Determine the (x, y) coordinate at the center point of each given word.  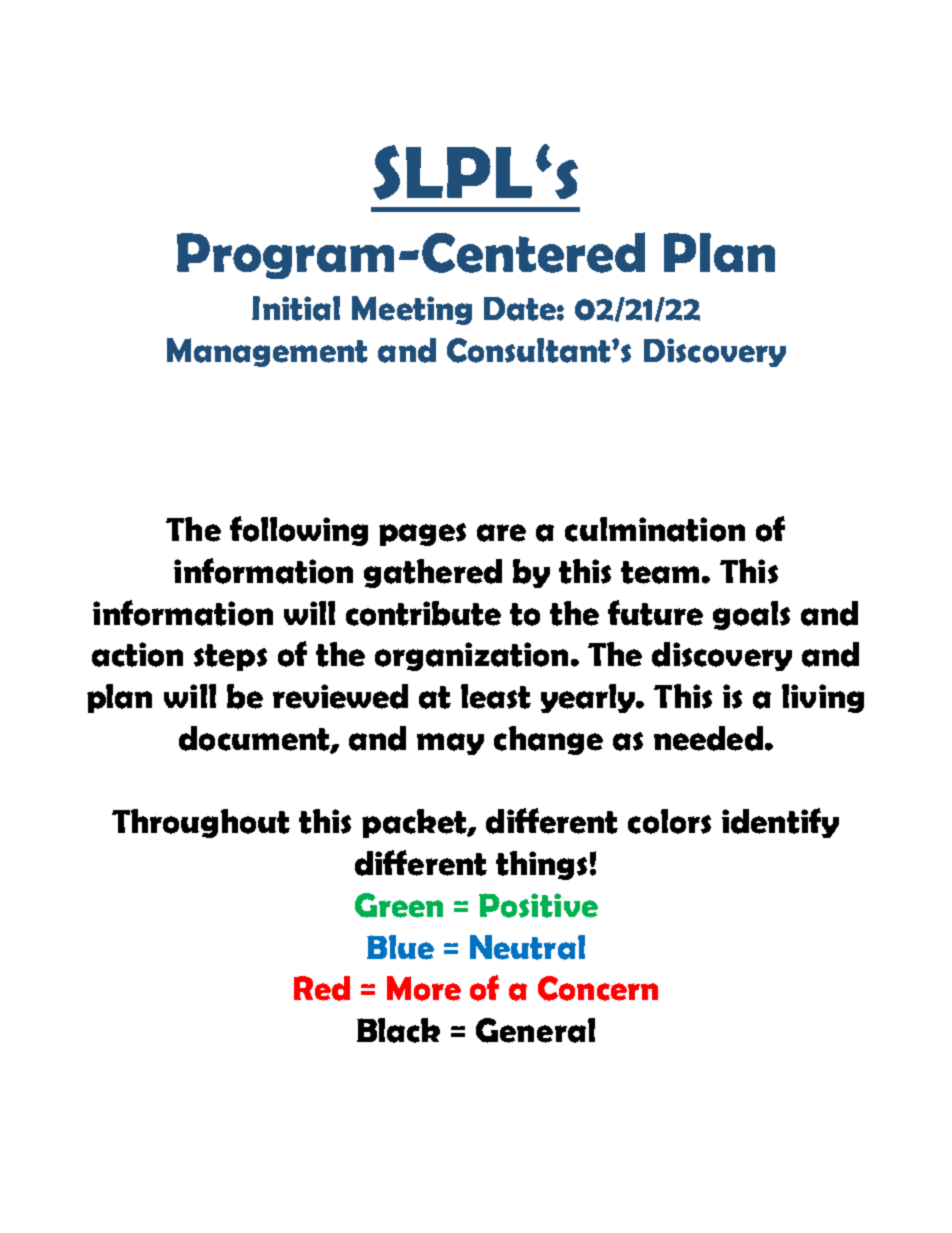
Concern (598, 988)
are (501, 533)
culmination (655, 529)
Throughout (201, 823)
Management (267, 352)
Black (398, 1030)
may (450, 744)
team (660, 572)
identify (780, 823)
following (299, 531)
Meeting (412, 310)
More (424, 988)
